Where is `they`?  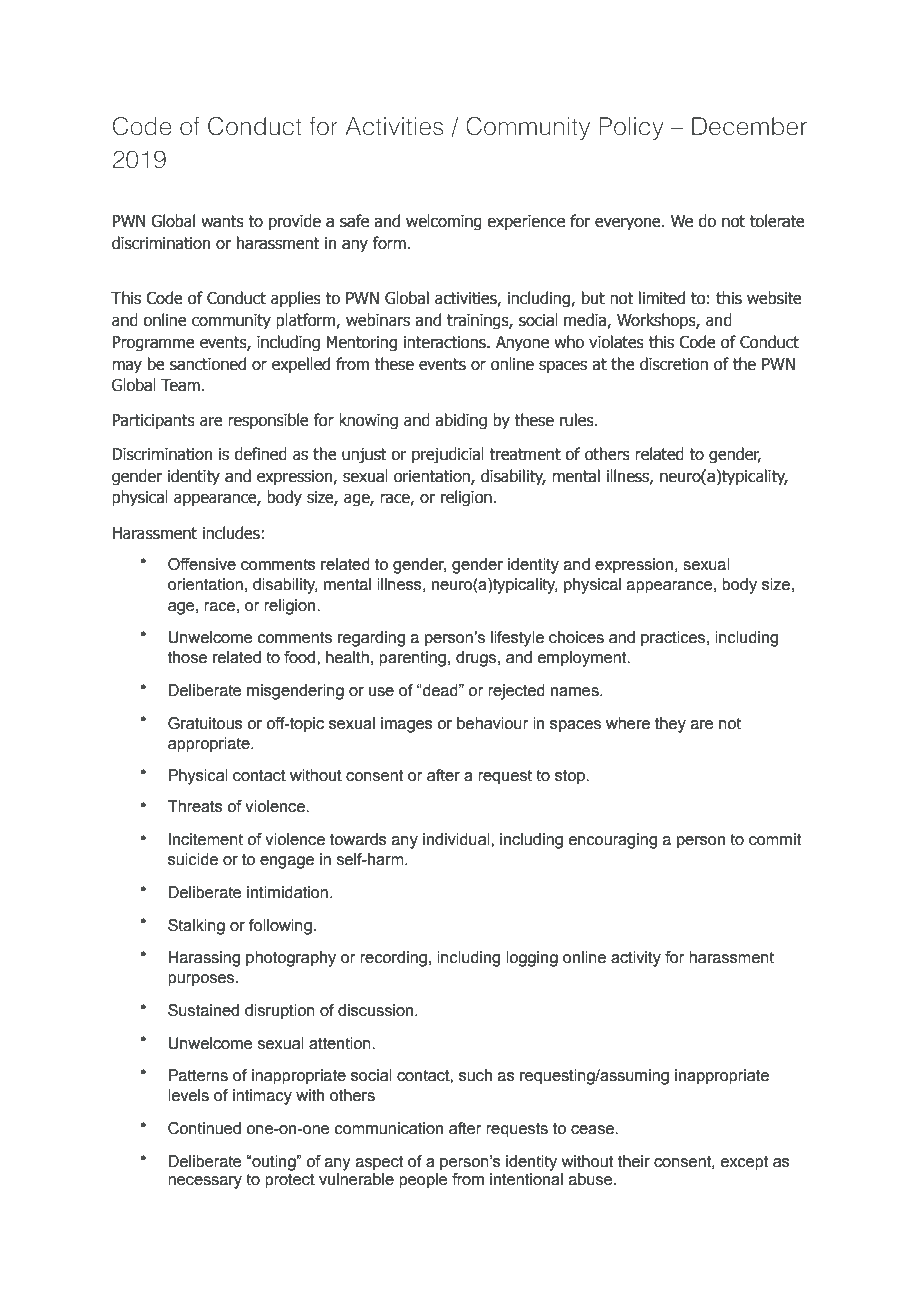 they is located at coordinates (670, 725).
